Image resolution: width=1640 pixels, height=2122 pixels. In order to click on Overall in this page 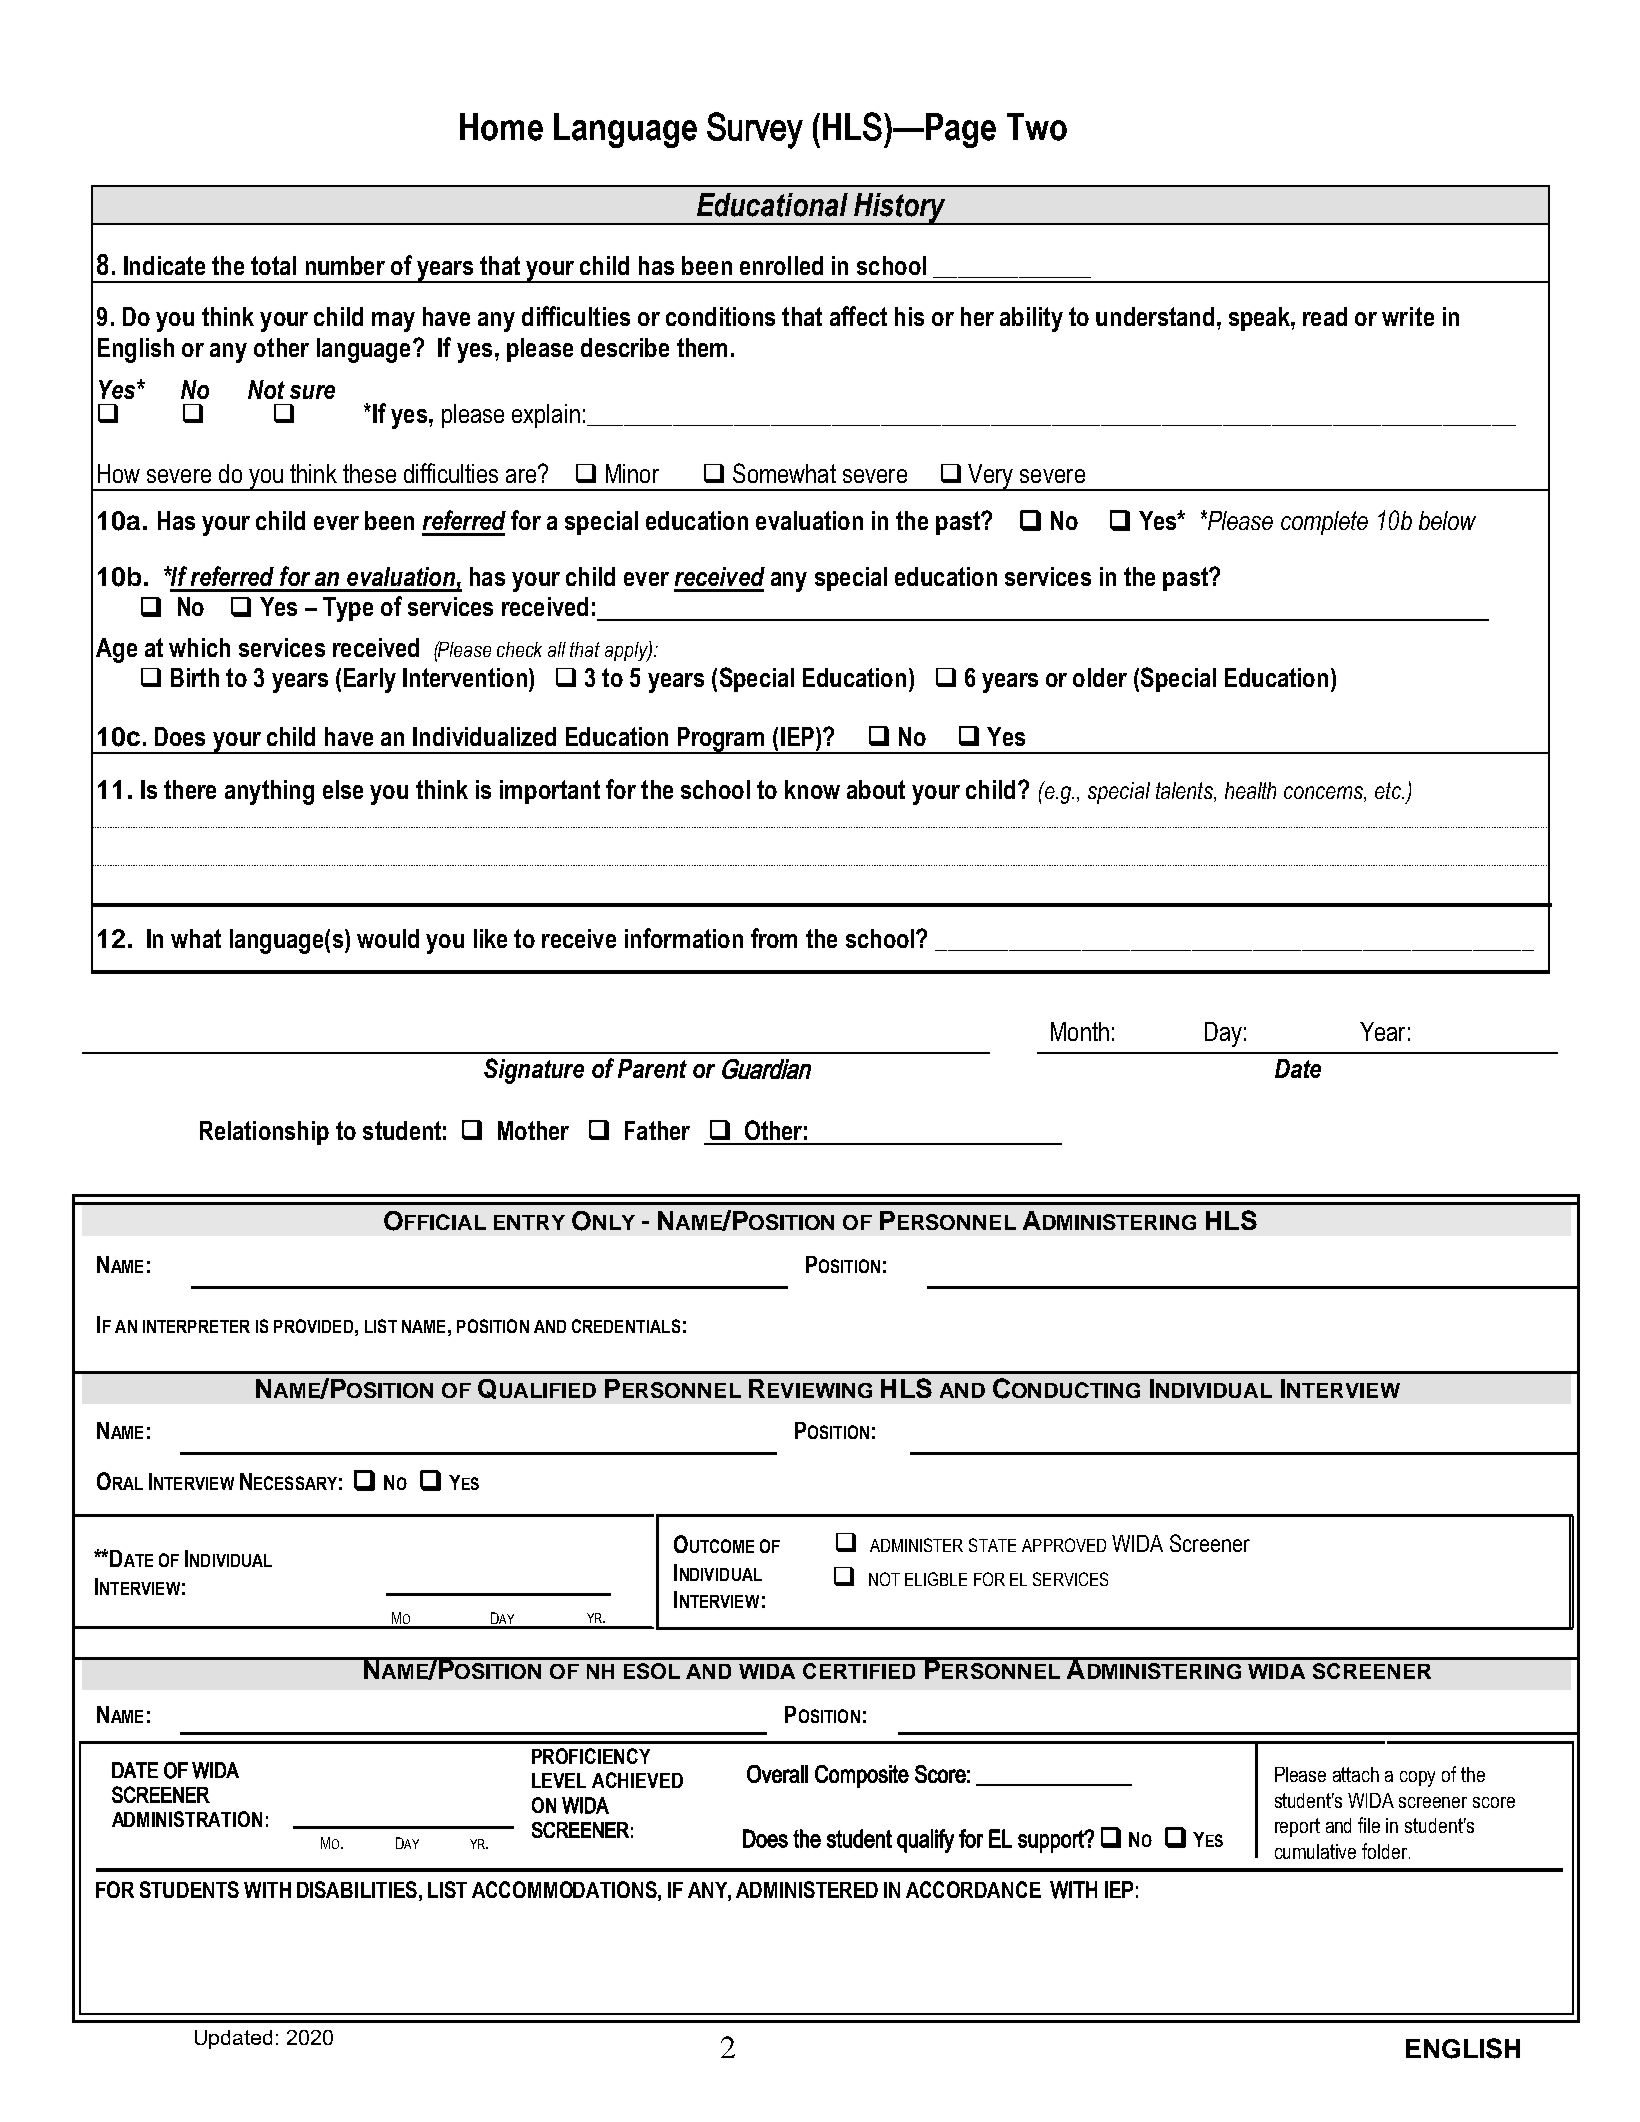, I will do `click(777, 1774)`.
